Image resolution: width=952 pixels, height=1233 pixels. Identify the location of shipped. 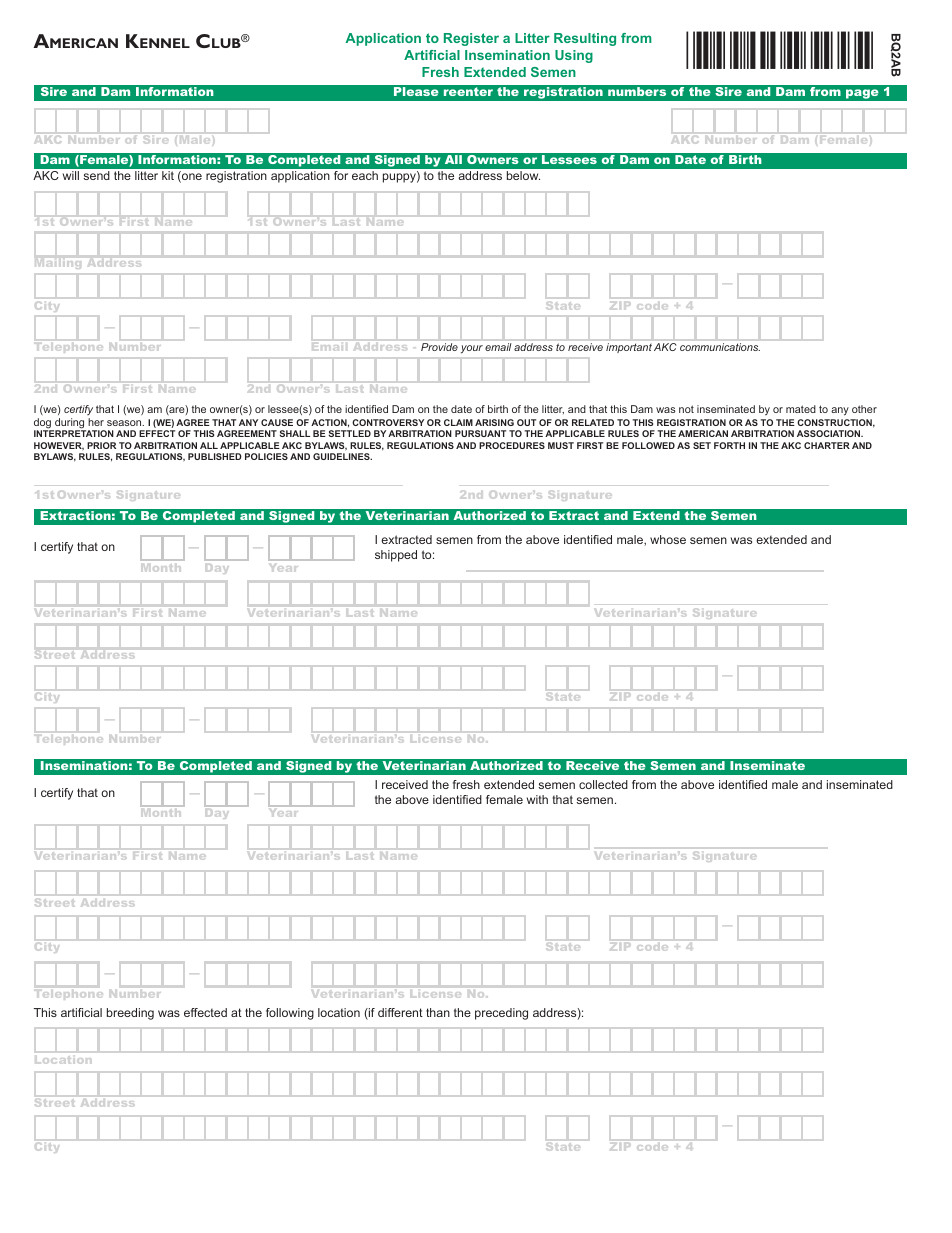
(396, 556).
